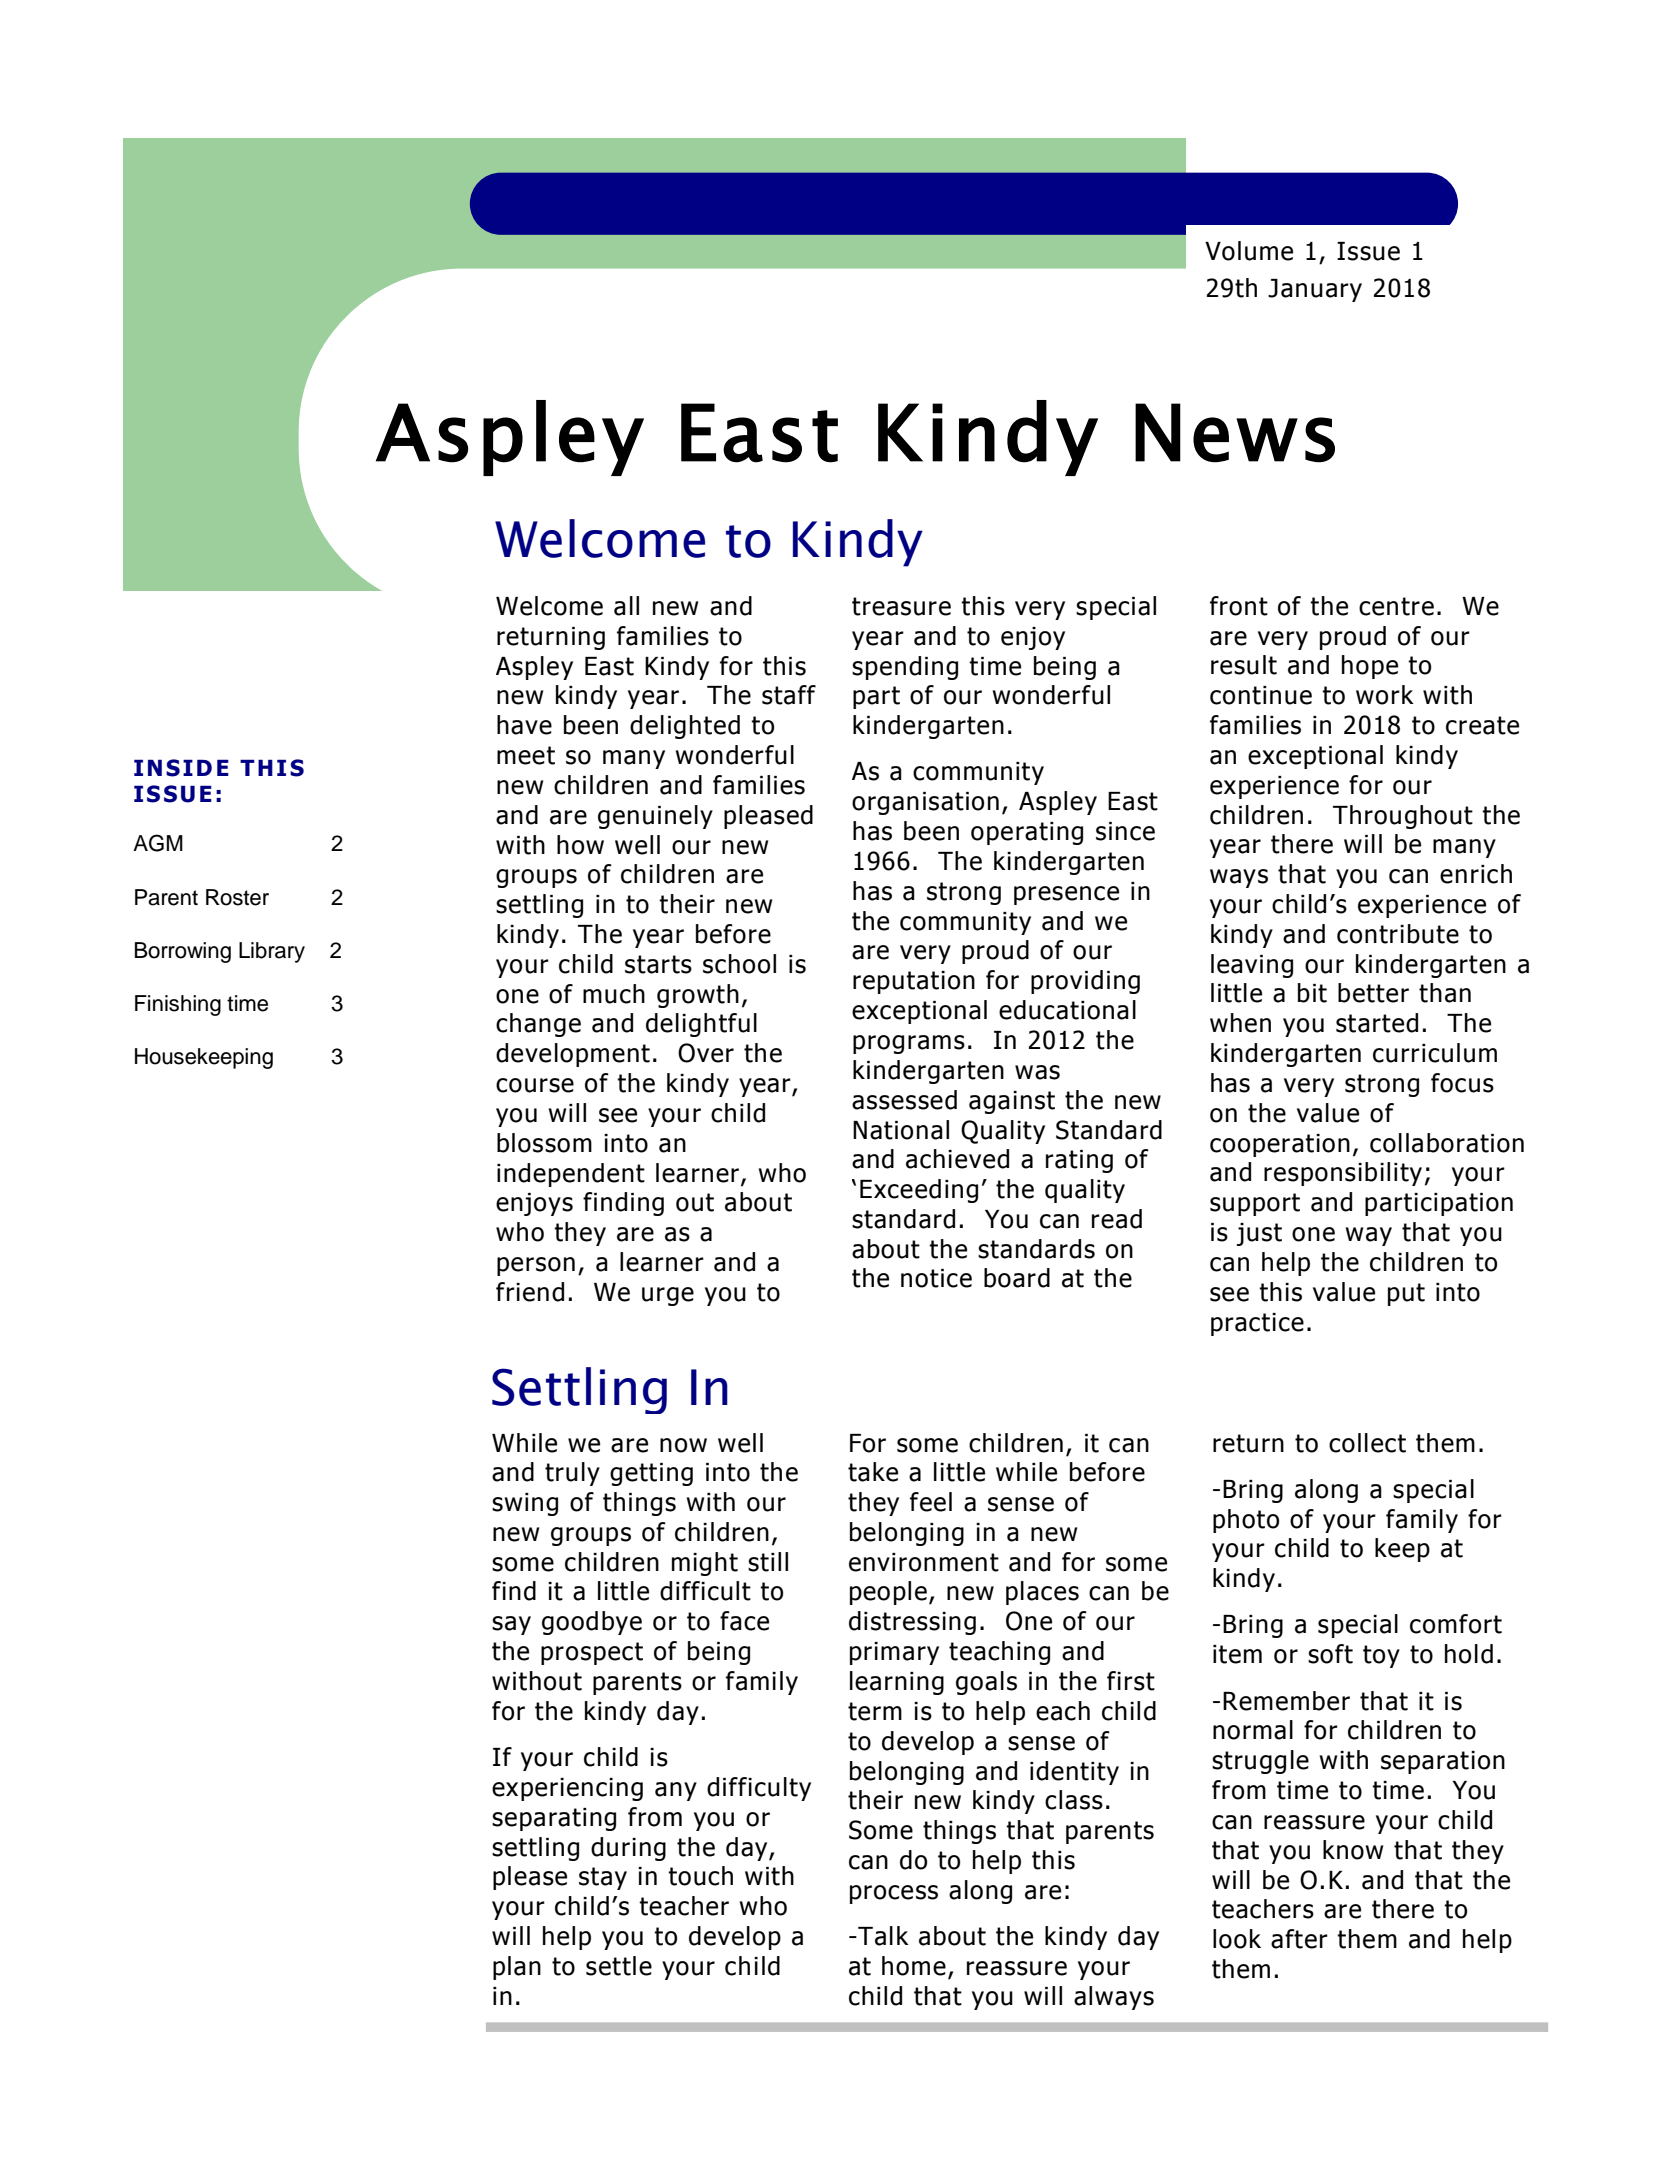 The width and height of the page is (1680, 2174). I want to click on January, so click(1315, 290).
